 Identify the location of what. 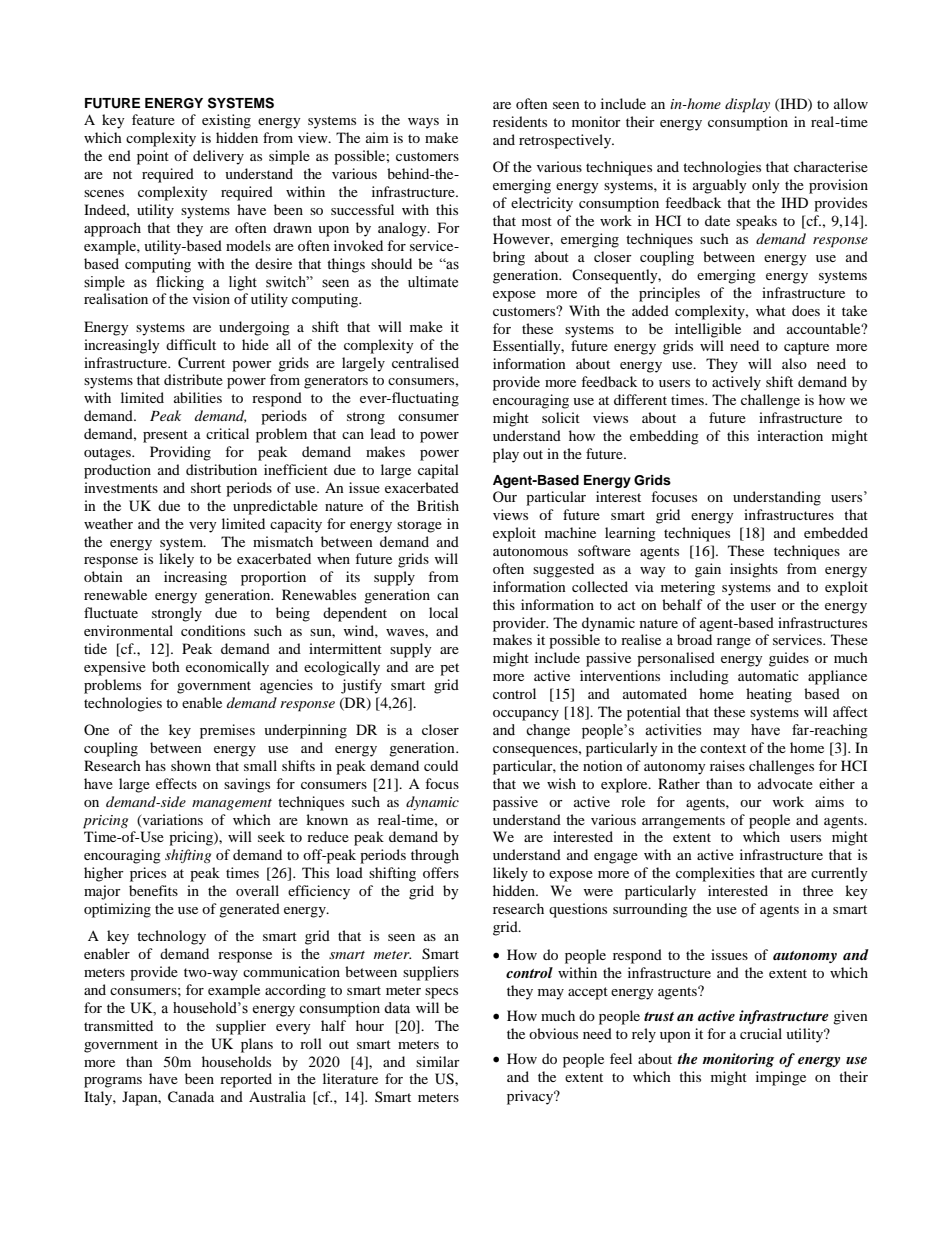
(771, 310).
